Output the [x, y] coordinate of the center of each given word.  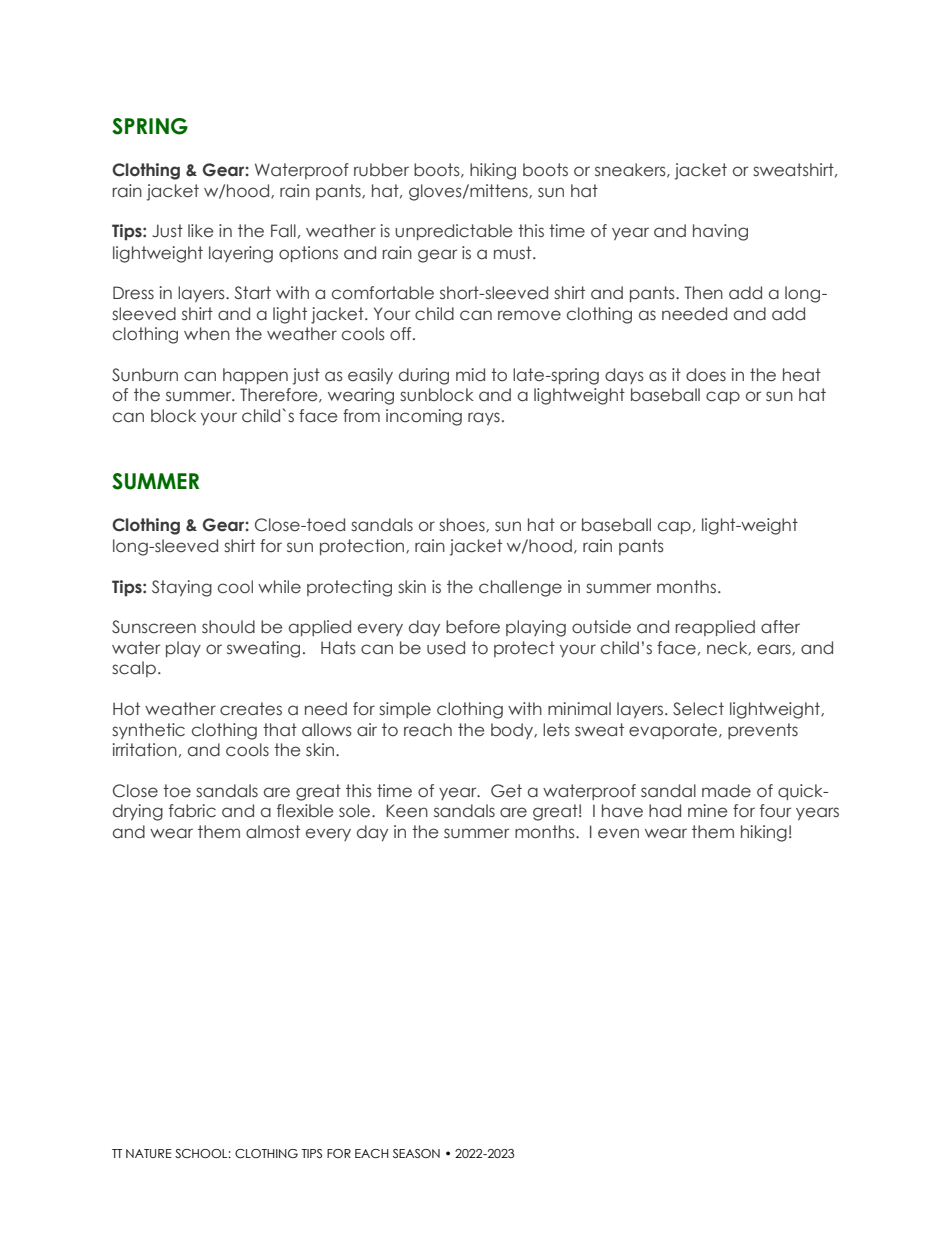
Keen [407, 811]
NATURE [149, 1153]
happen [255, 376]
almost [273, 832]
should [228, 627]
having [720, 232]
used [446, 648]
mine [708, 811]
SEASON [416, 1153]
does [706, 375]
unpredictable [454, 232]
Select [698, 709]
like [201, 231]
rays [484, 418]
